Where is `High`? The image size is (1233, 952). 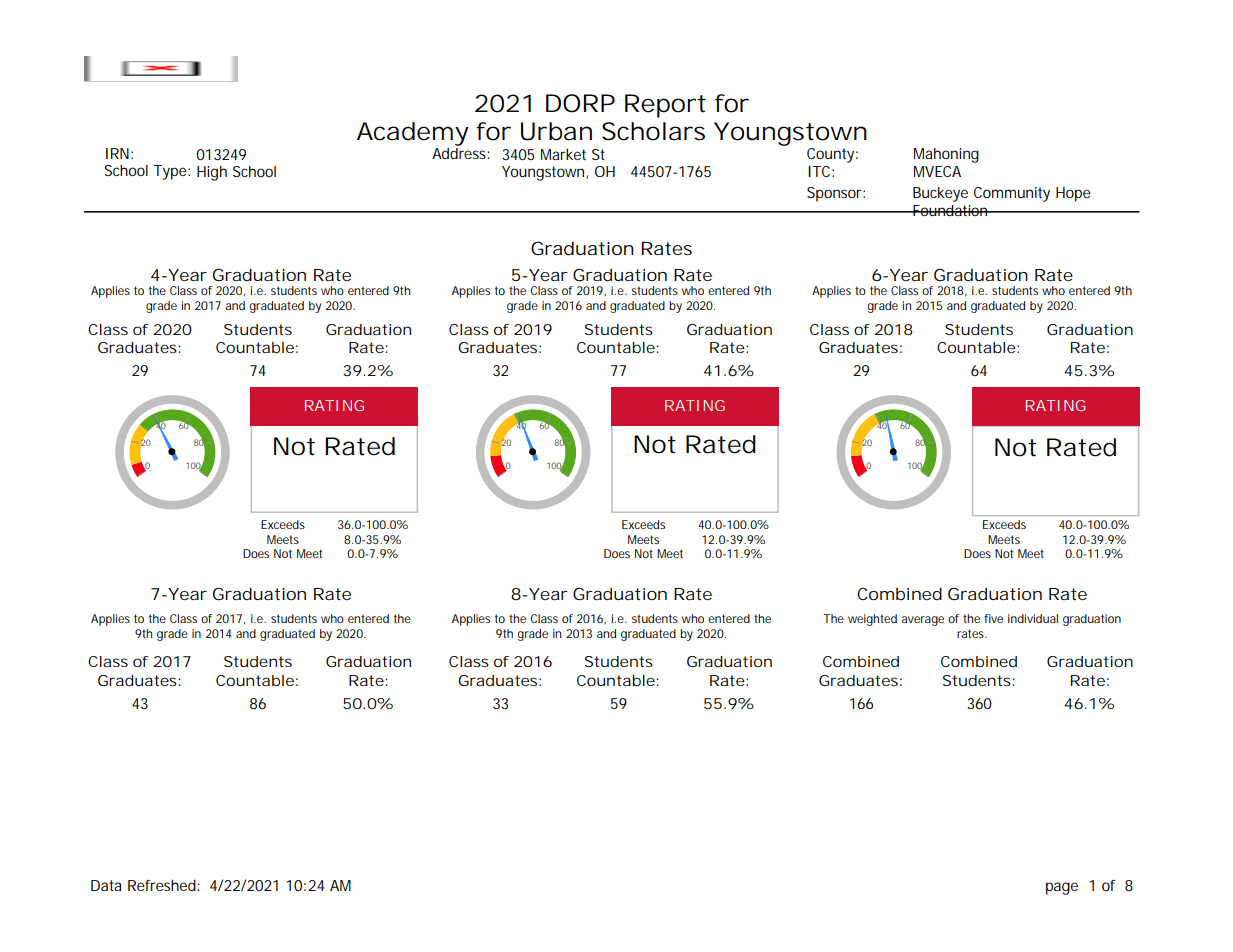
High is located at coordinates (212, 173).
